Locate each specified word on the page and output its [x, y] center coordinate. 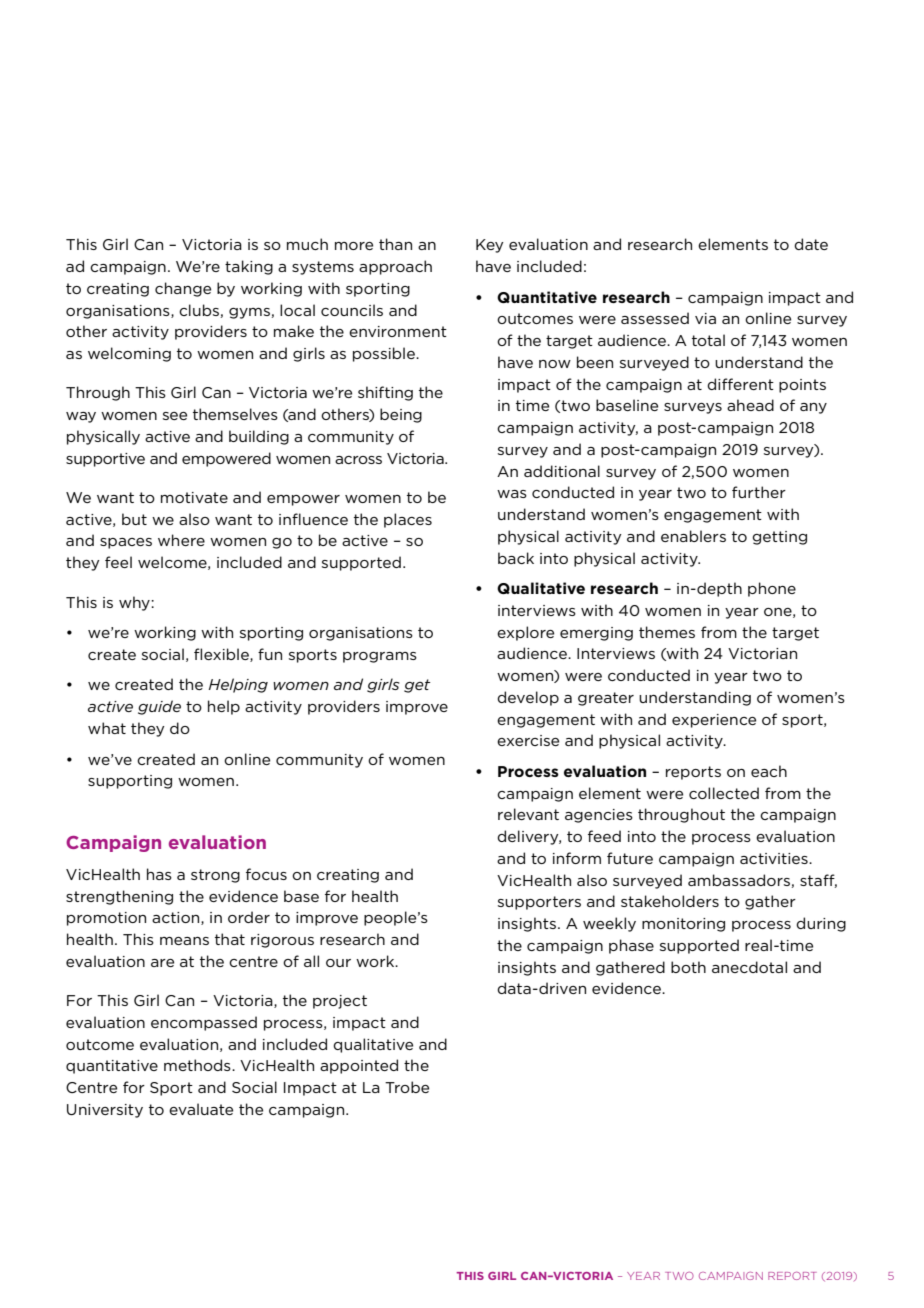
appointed [359, 1066]
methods [198, 1065]
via [705, 318]
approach [395, 267]
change [183, 289]
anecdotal [749, 967]
